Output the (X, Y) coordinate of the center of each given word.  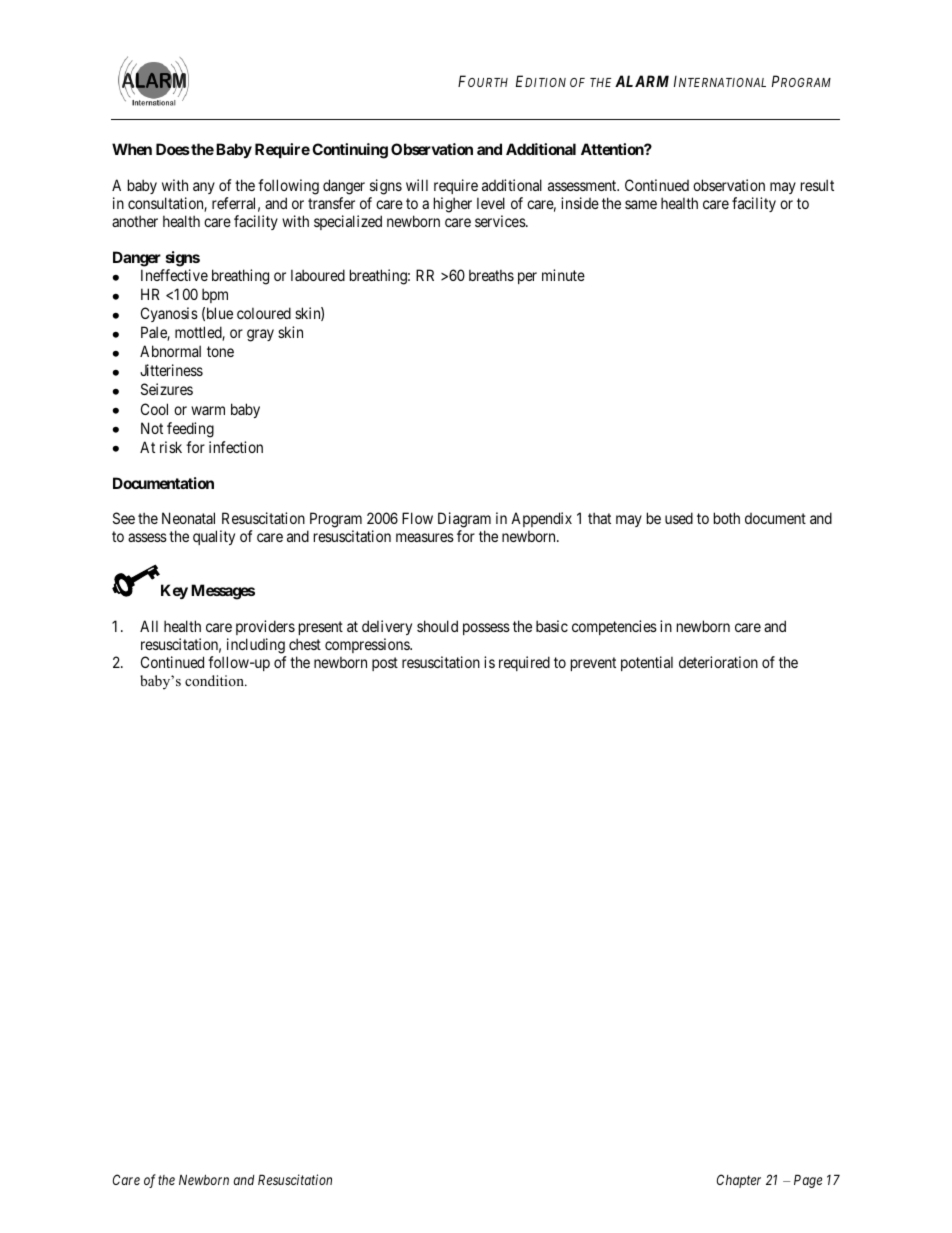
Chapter (739, 1181)
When (132, 149)
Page (808, 1181)
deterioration (718, 662)
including (256, 646)
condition (215, 680)
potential (647, 663)
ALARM (642, 81)
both (727, 518)
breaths (491, 275)
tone (220, 352)
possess (486, 629)
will (417, 185)
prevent (593, 664)
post (385, 664)
